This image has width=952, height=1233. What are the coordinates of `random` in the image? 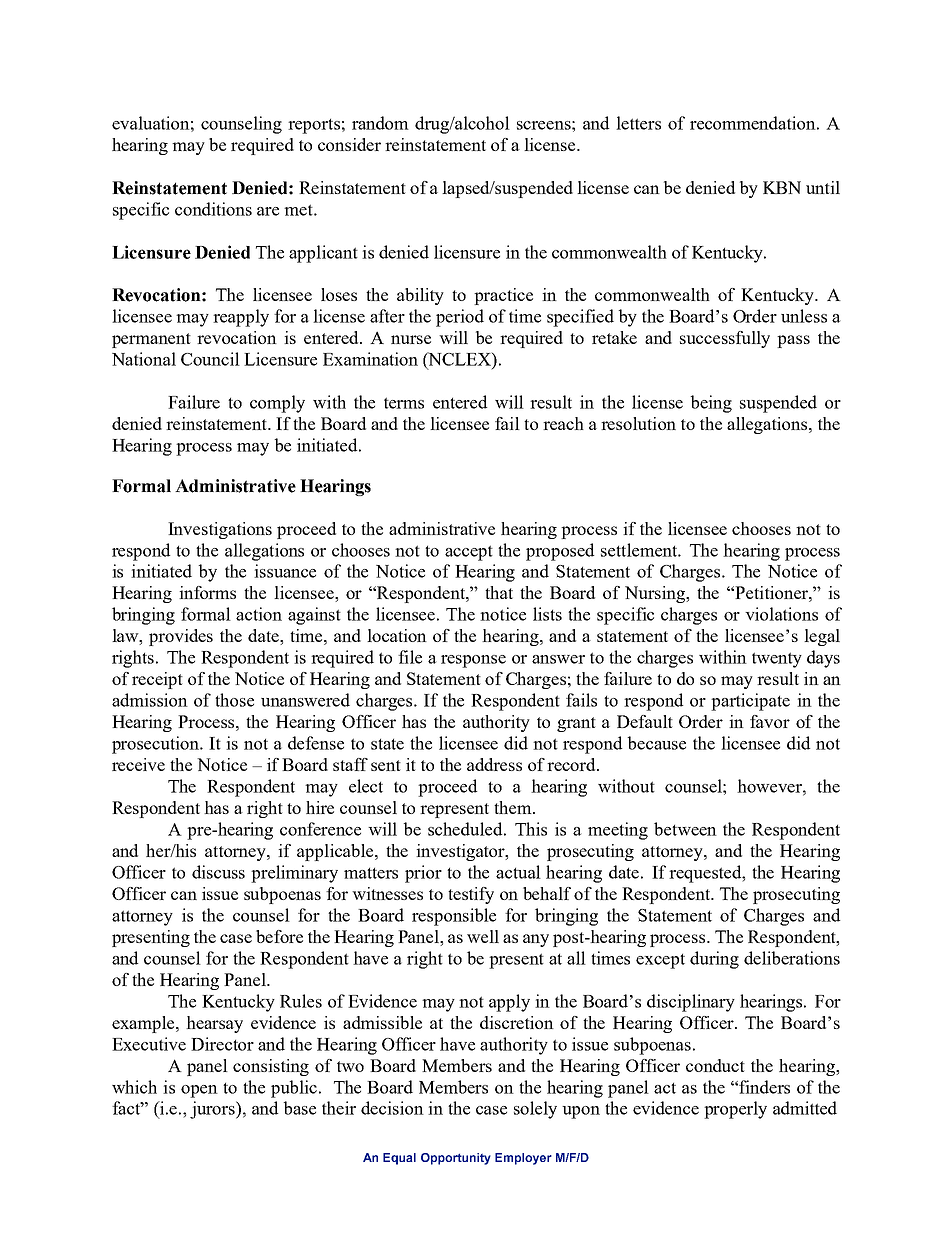 It's located at (380, 123).
